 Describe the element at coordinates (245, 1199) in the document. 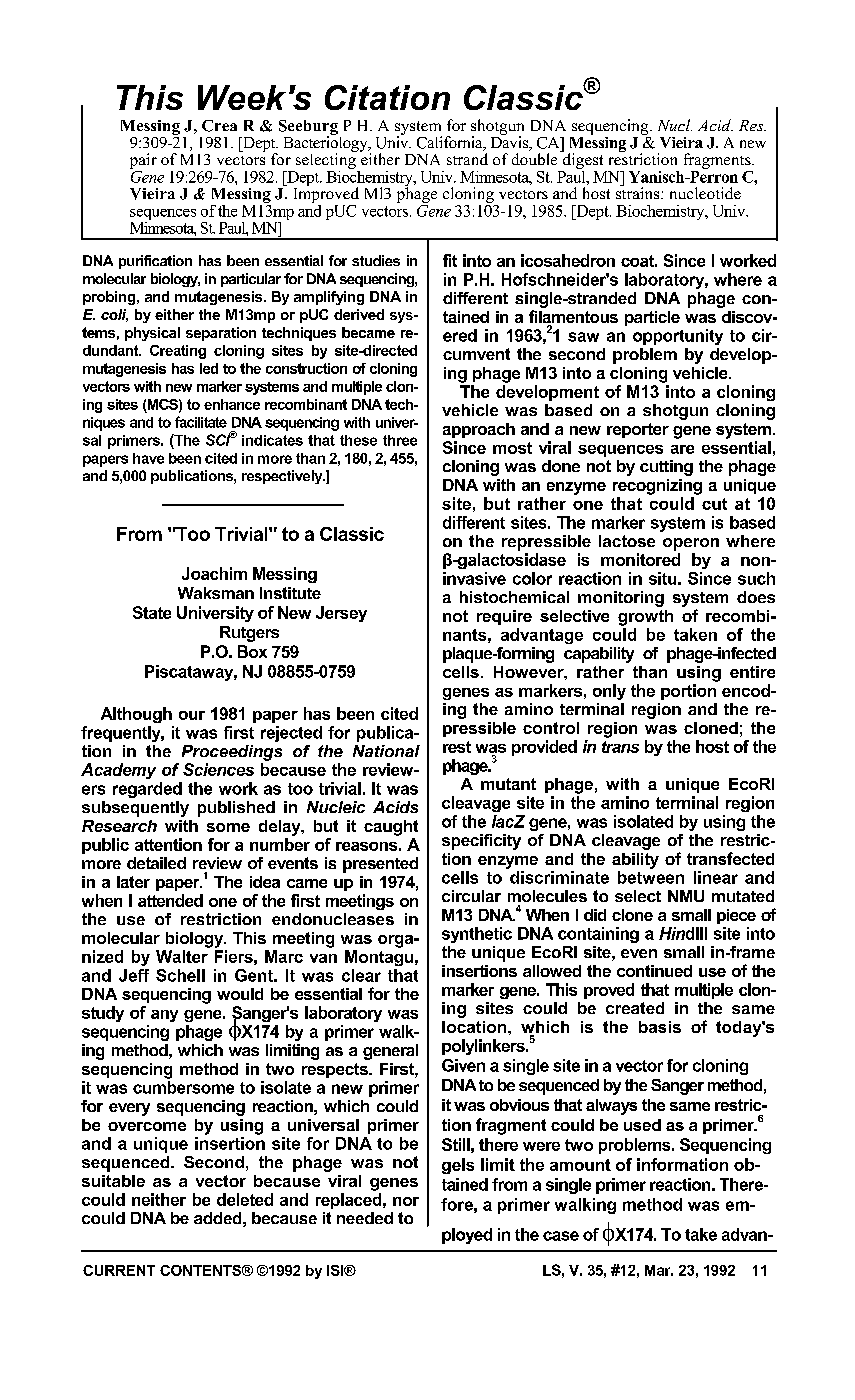

I see `deleted` at that location.
